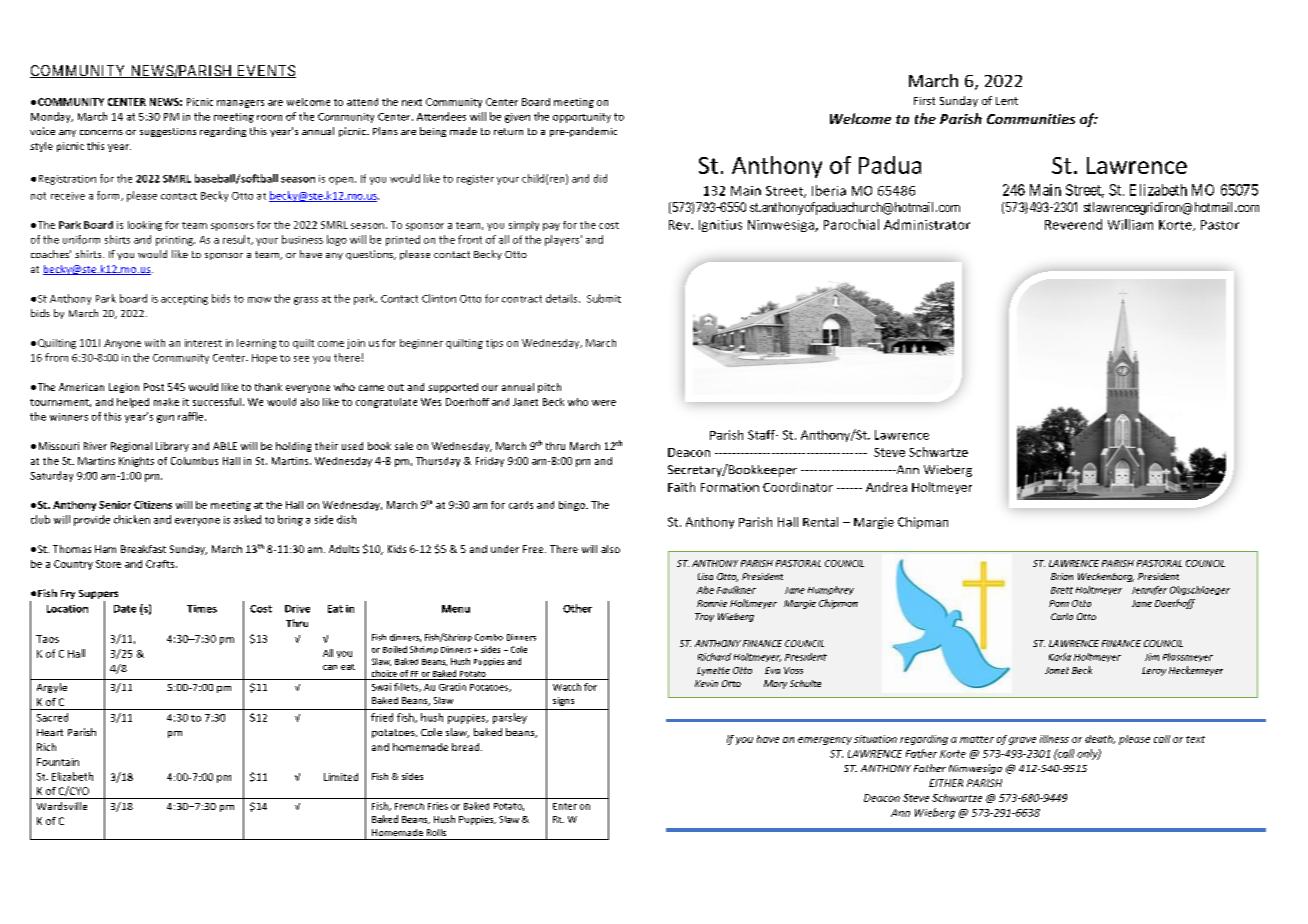 Image resolution: width=1308 pixels, height=924 pixels. I want to click on opportunity, so click(582, 118).
